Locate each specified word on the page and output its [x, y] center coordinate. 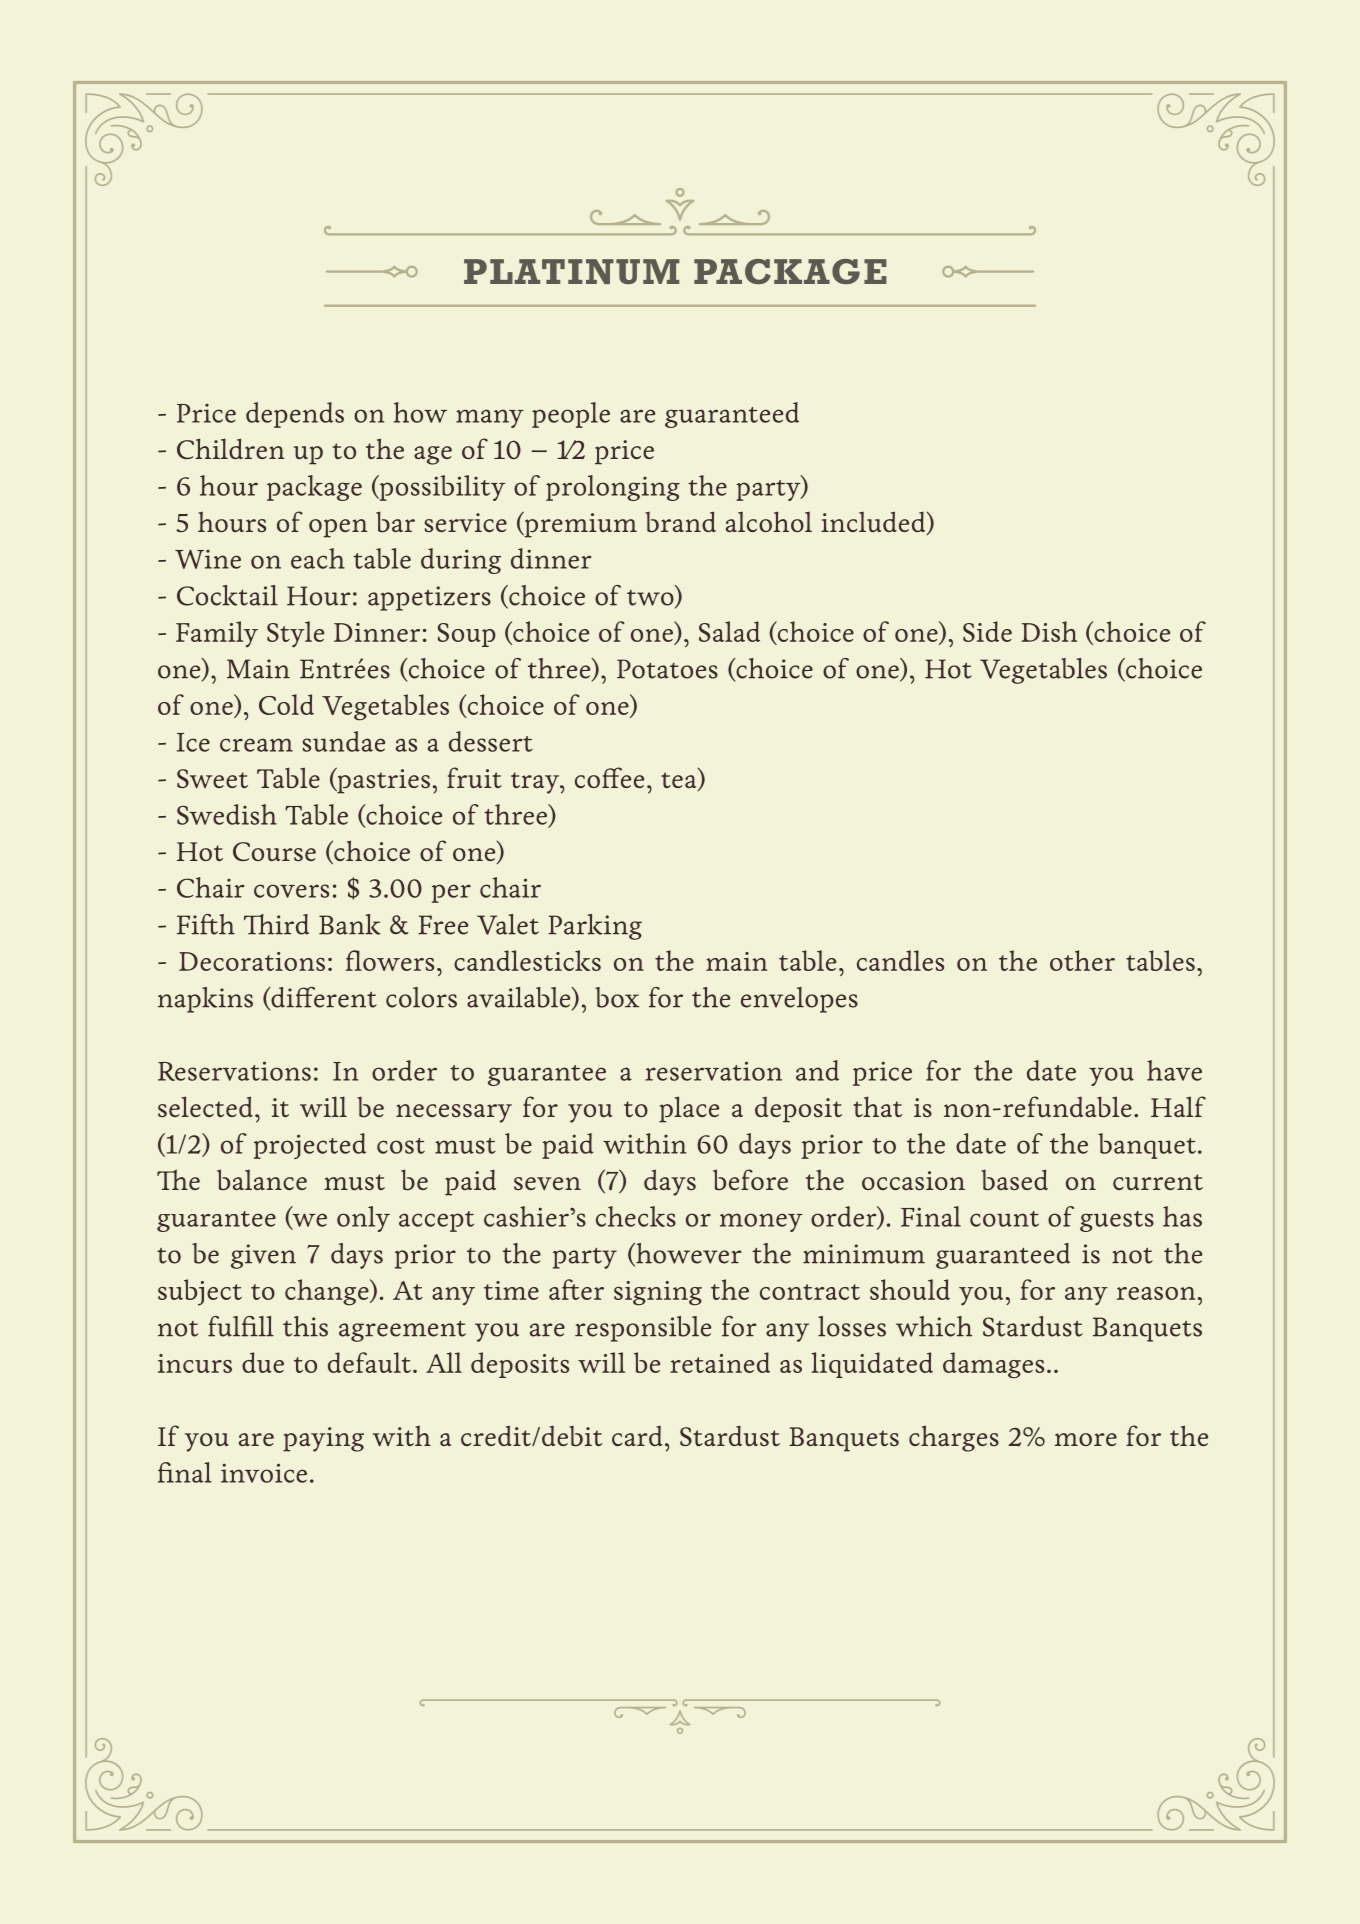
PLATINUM [571, 271]
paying [323, 1439]
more [1086, 1439]
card [637, 1436]
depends [295, 415]
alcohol [769, 521]
